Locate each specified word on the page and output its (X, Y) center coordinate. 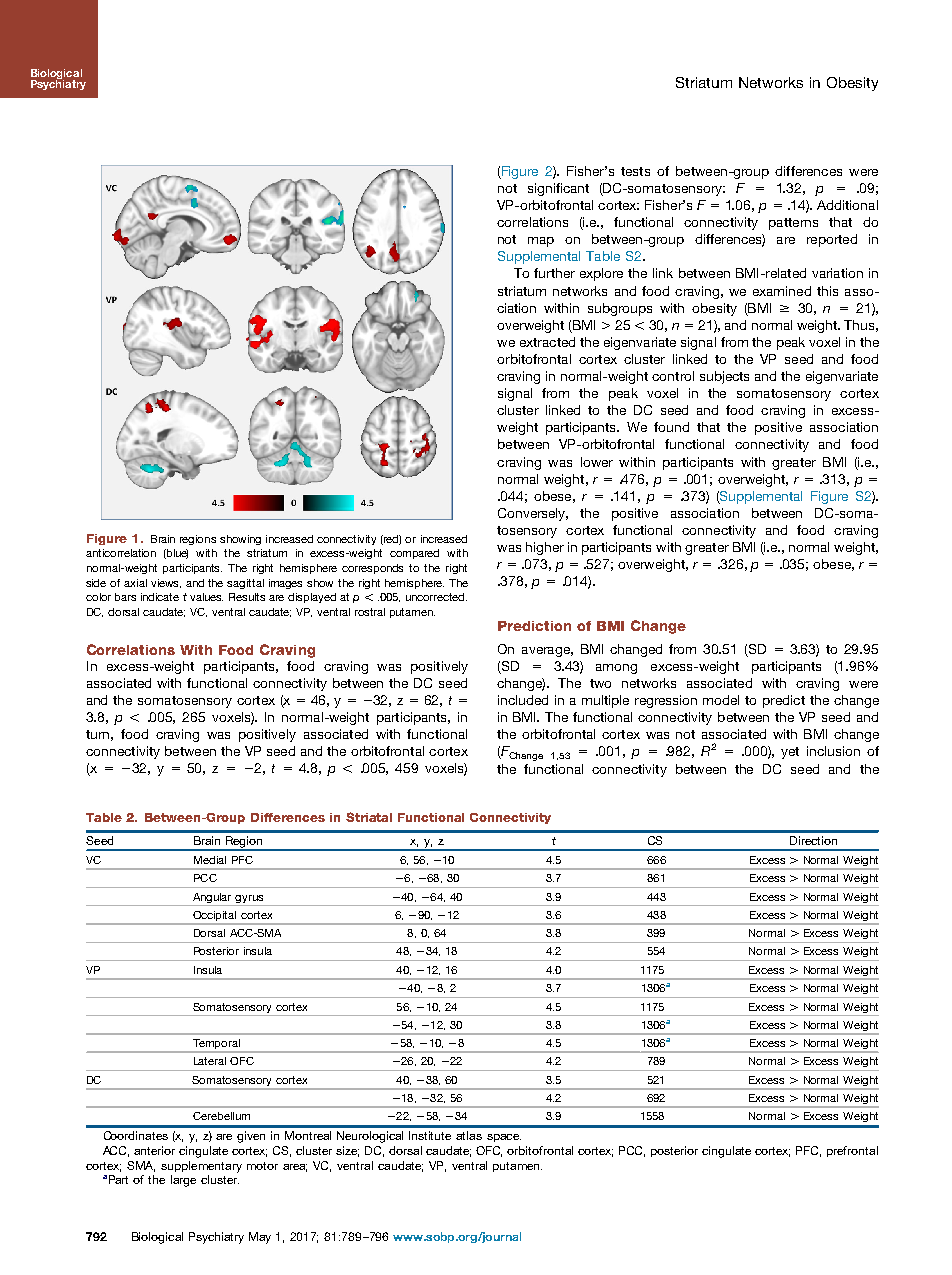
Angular (212, 898)
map (541, 242)
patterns (793, 224)
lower (597, 462)
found (671, 427)
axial (135, 583)
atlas (469, 1135)
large (183, 1181)
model (721, 700)
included (523, 700)
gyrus (249, 899)
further (554, 273)
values (206, 597)
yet (790, 753)
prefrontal (852, 1151)
